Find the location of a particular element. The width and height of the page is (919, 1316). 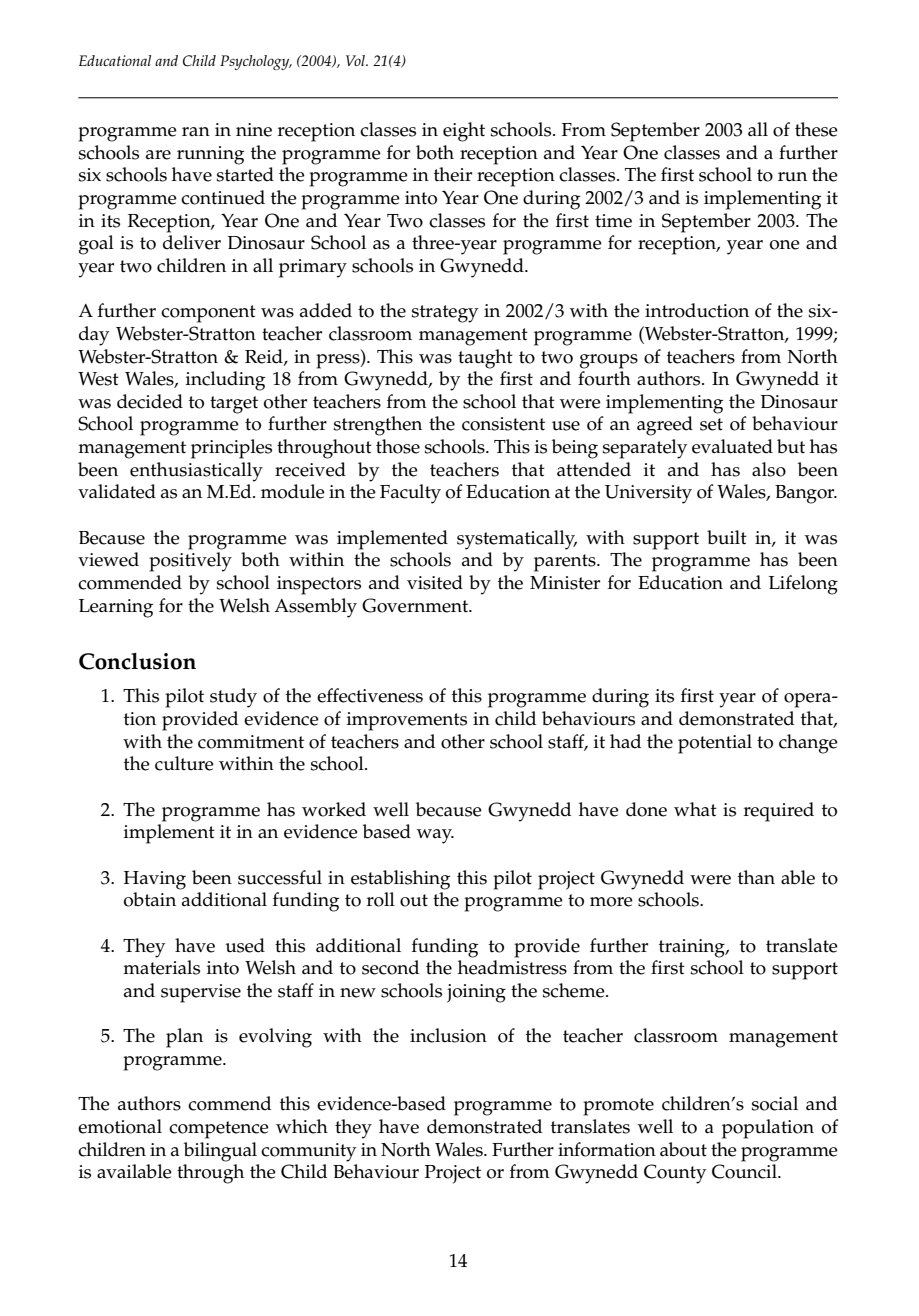

evaluated is located at coordinates (732, 446).
